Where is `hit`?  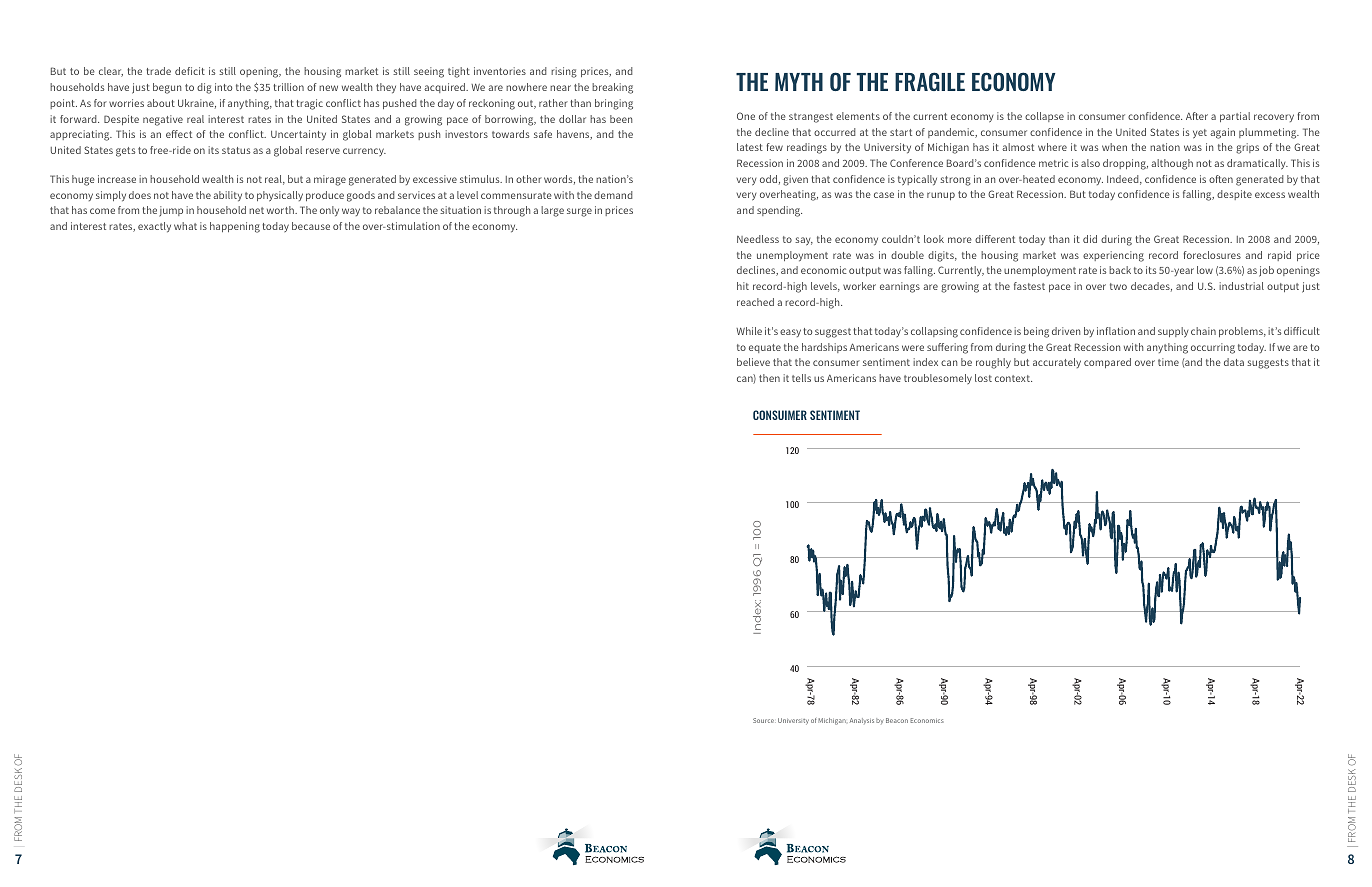
hit is located at coordinates (743, 286).
